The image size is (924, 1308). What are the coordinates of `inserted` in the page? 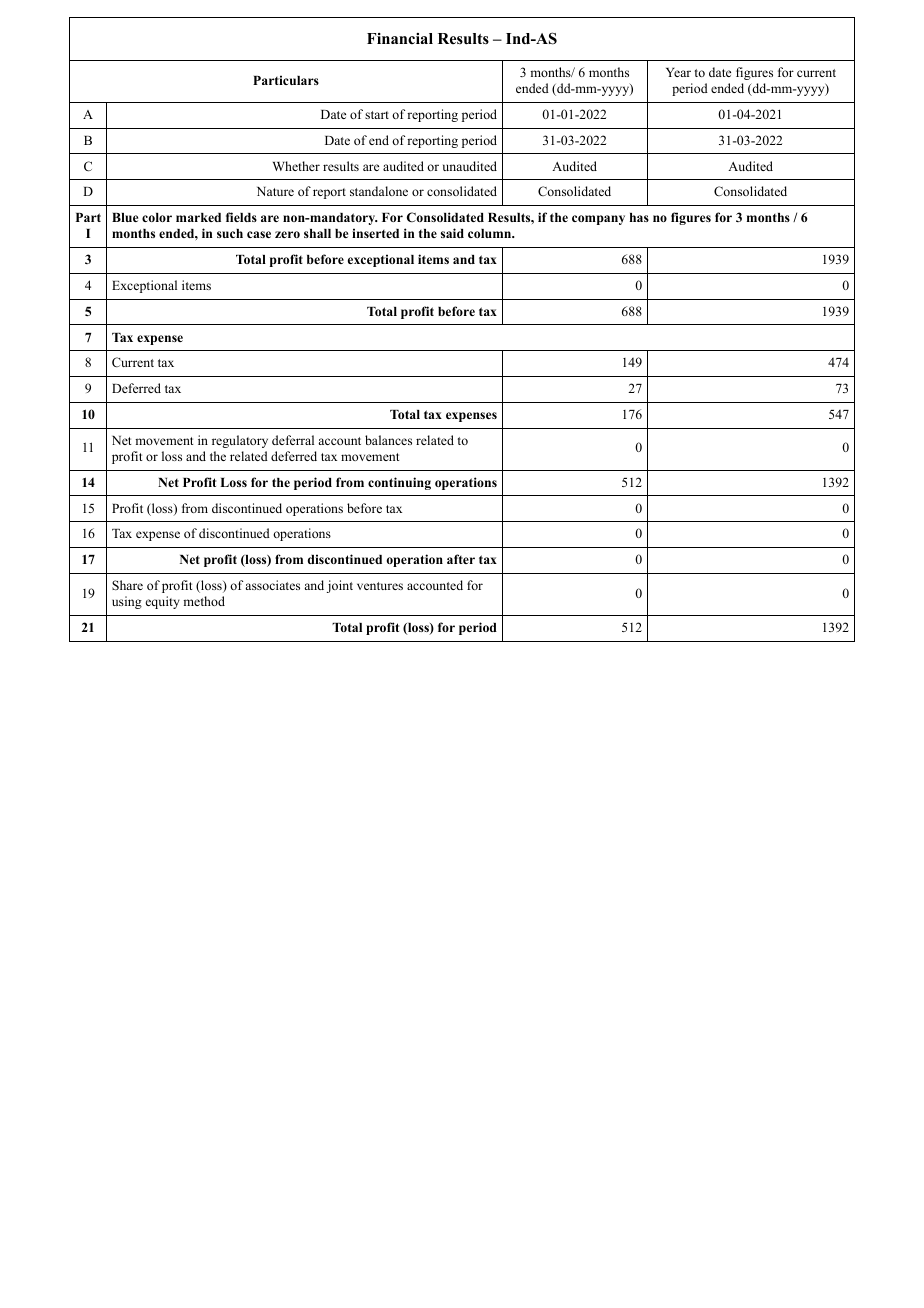 It's located at (375, 233).
